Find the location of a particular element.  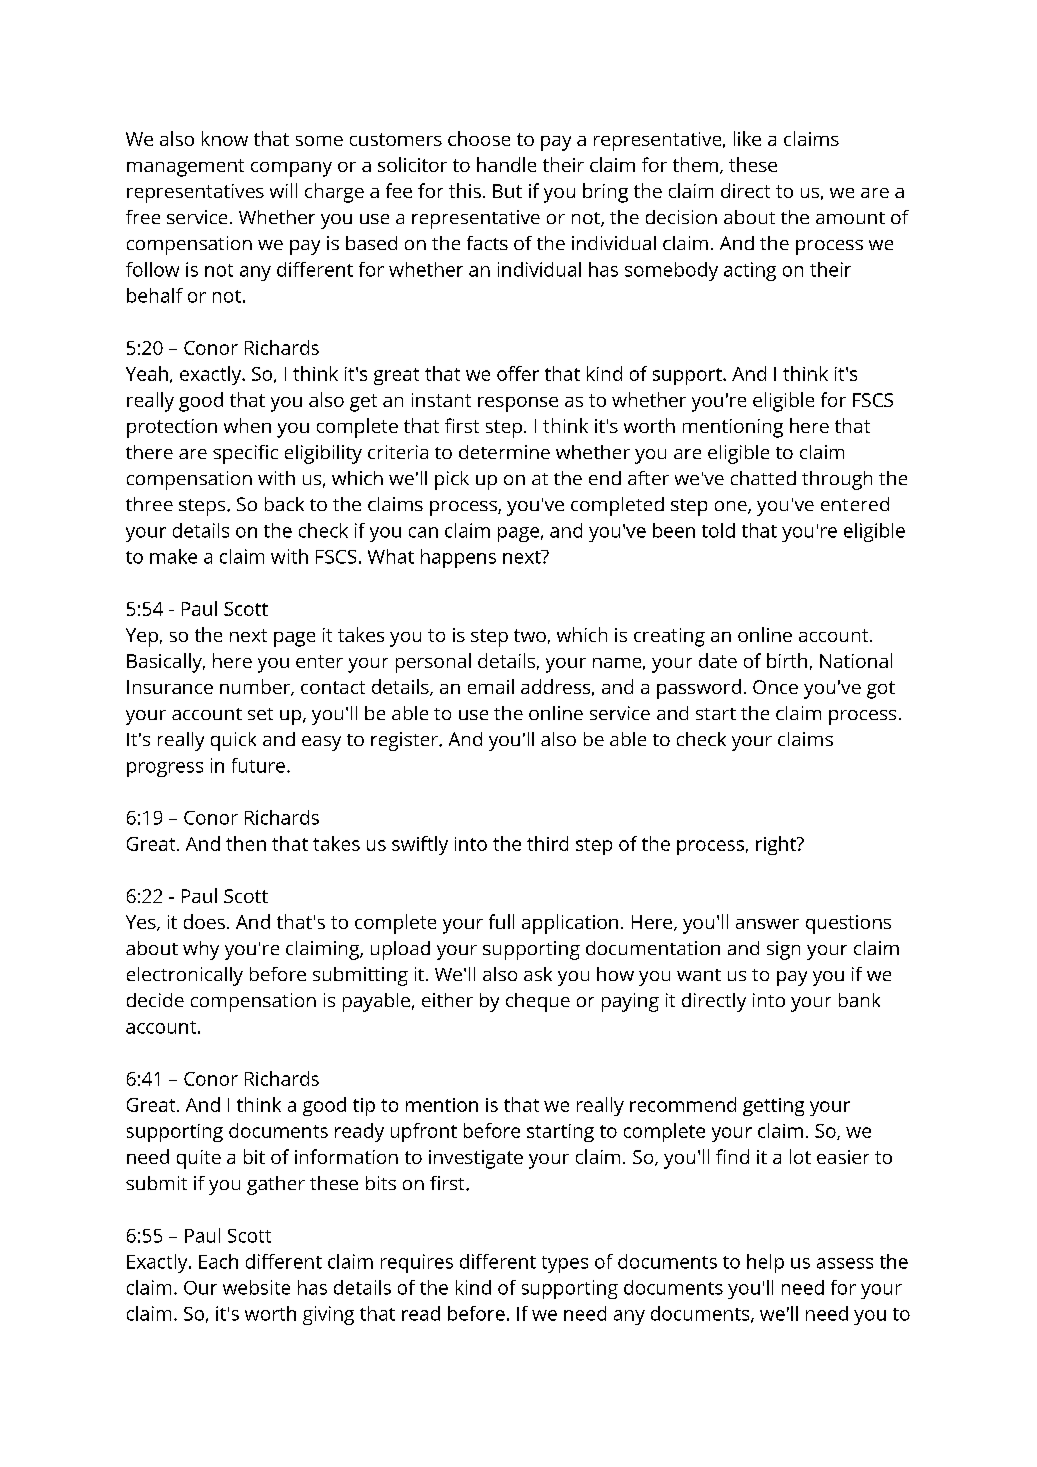

answer is located at coordinates (767, 924).
